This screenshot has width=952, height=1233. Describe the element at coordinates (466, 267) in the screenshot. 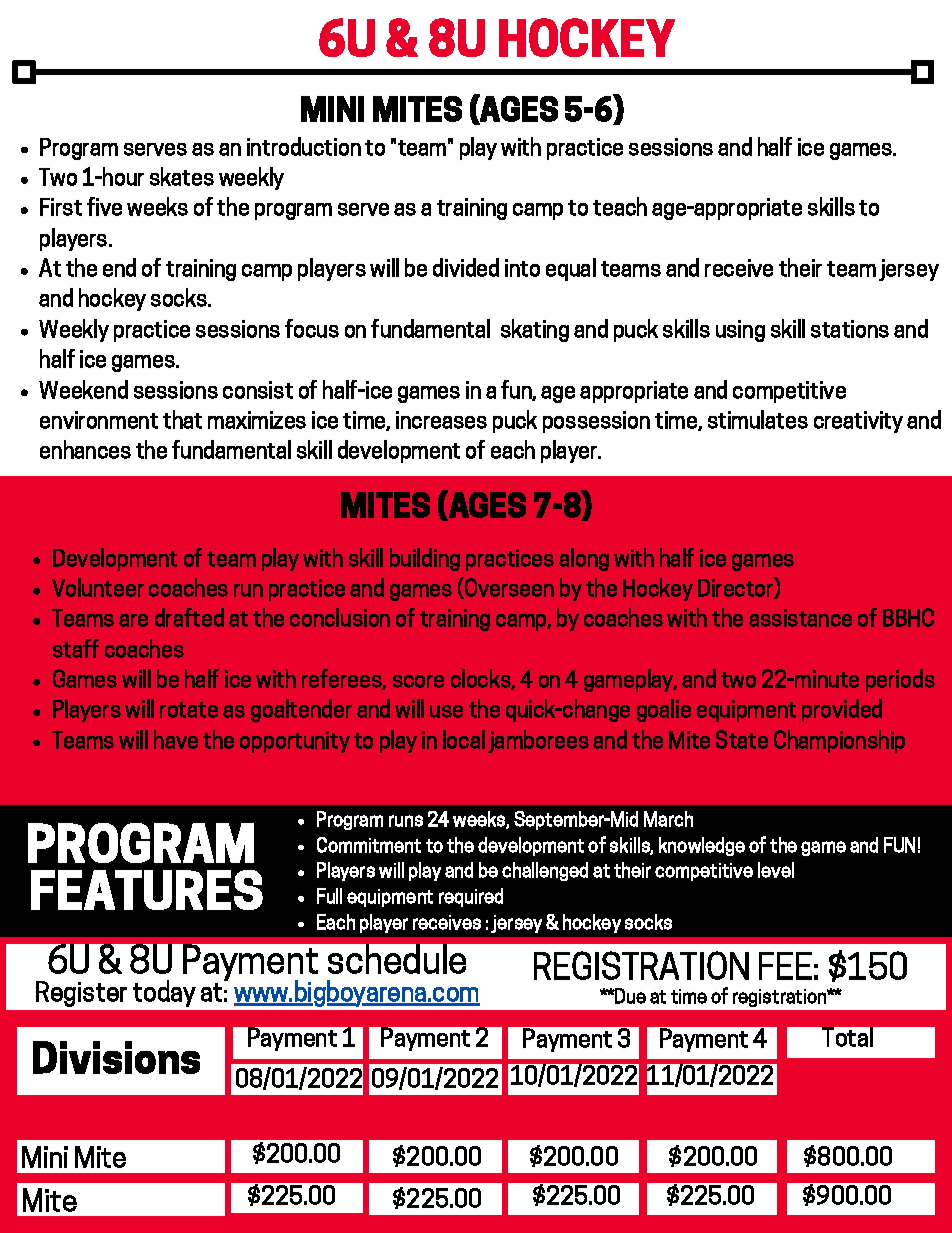

I see `divided` at that location.
